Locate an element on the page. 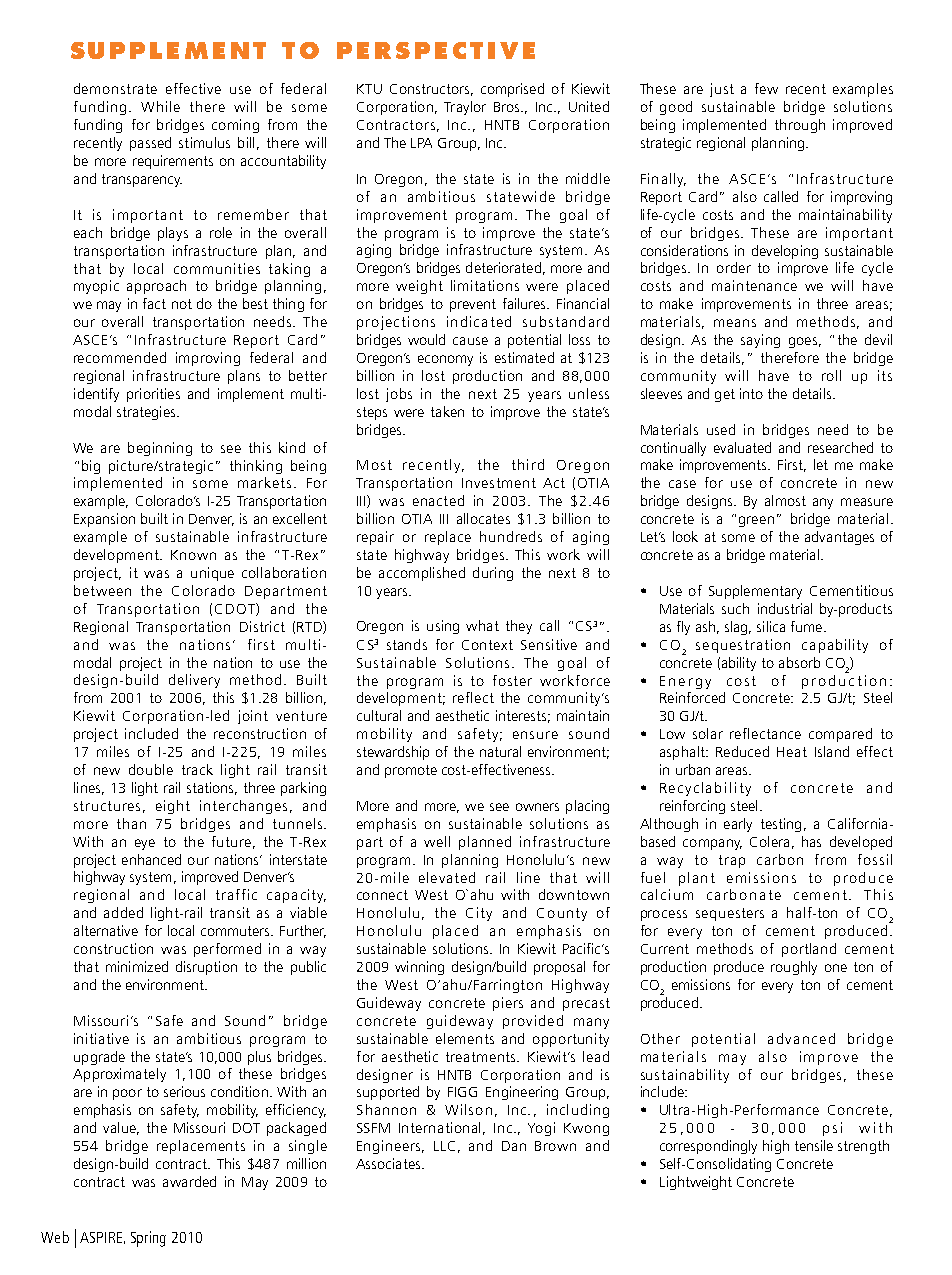 The image size is (952, 1275). through is located at coordinates (800, 126).
